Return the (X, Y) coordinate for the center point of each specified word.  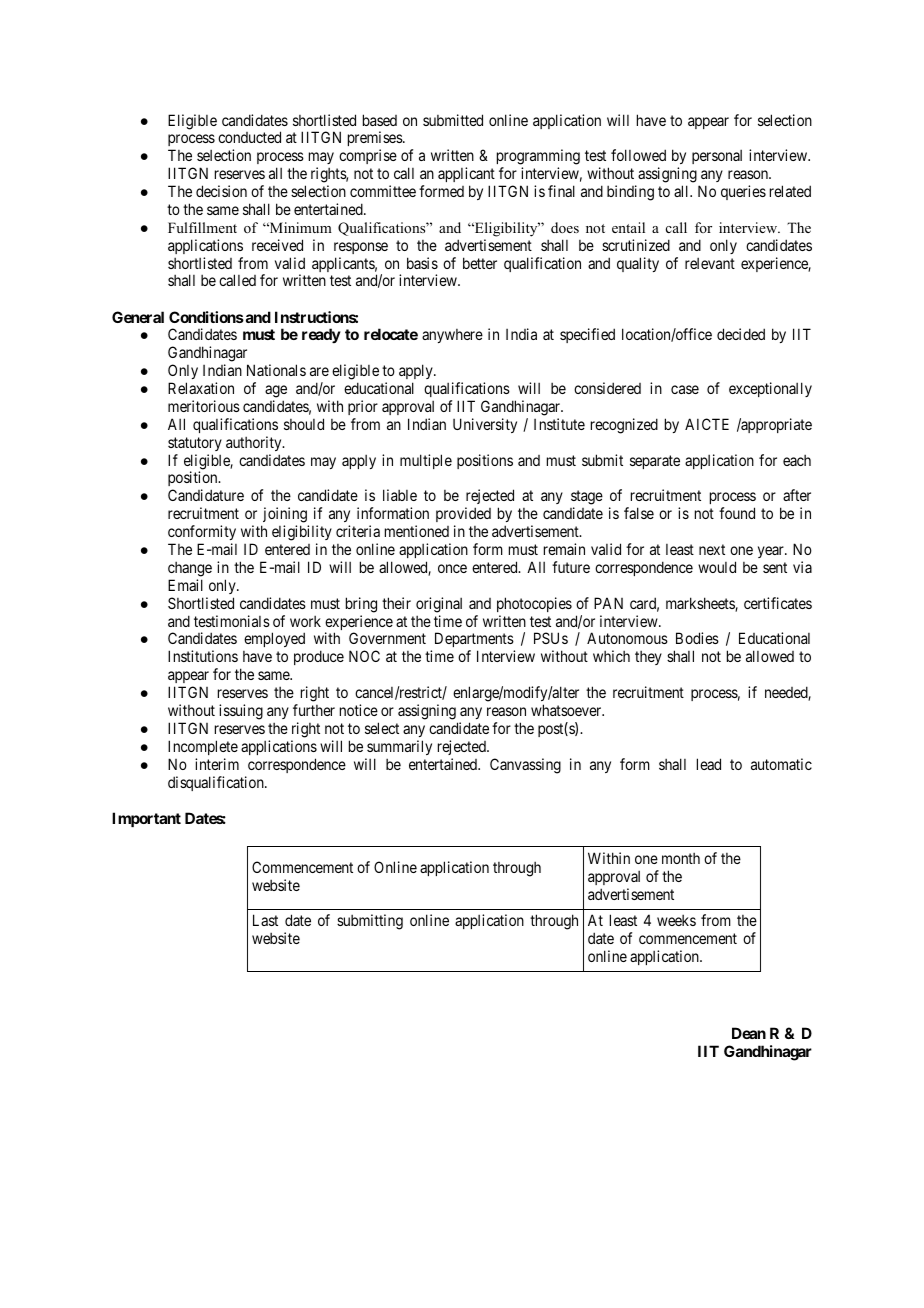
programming (538, 158)
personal (717, 157)
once (452, 568)
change (190, 569)
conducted (249, 137)
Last (265, 920)
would (717, 567)
